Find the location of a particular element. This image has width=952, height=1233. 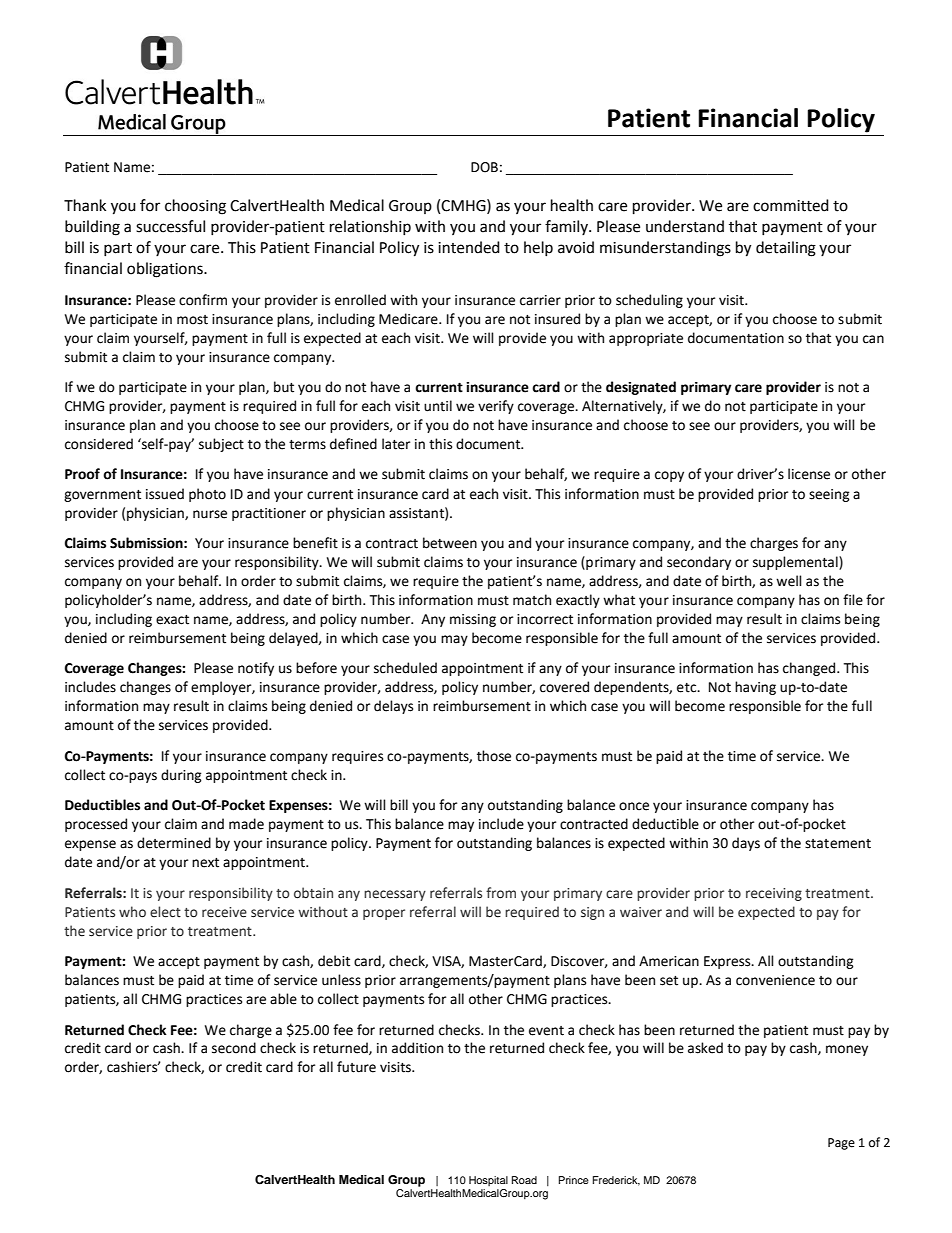

choosing is located at coordinates (195, 207).
